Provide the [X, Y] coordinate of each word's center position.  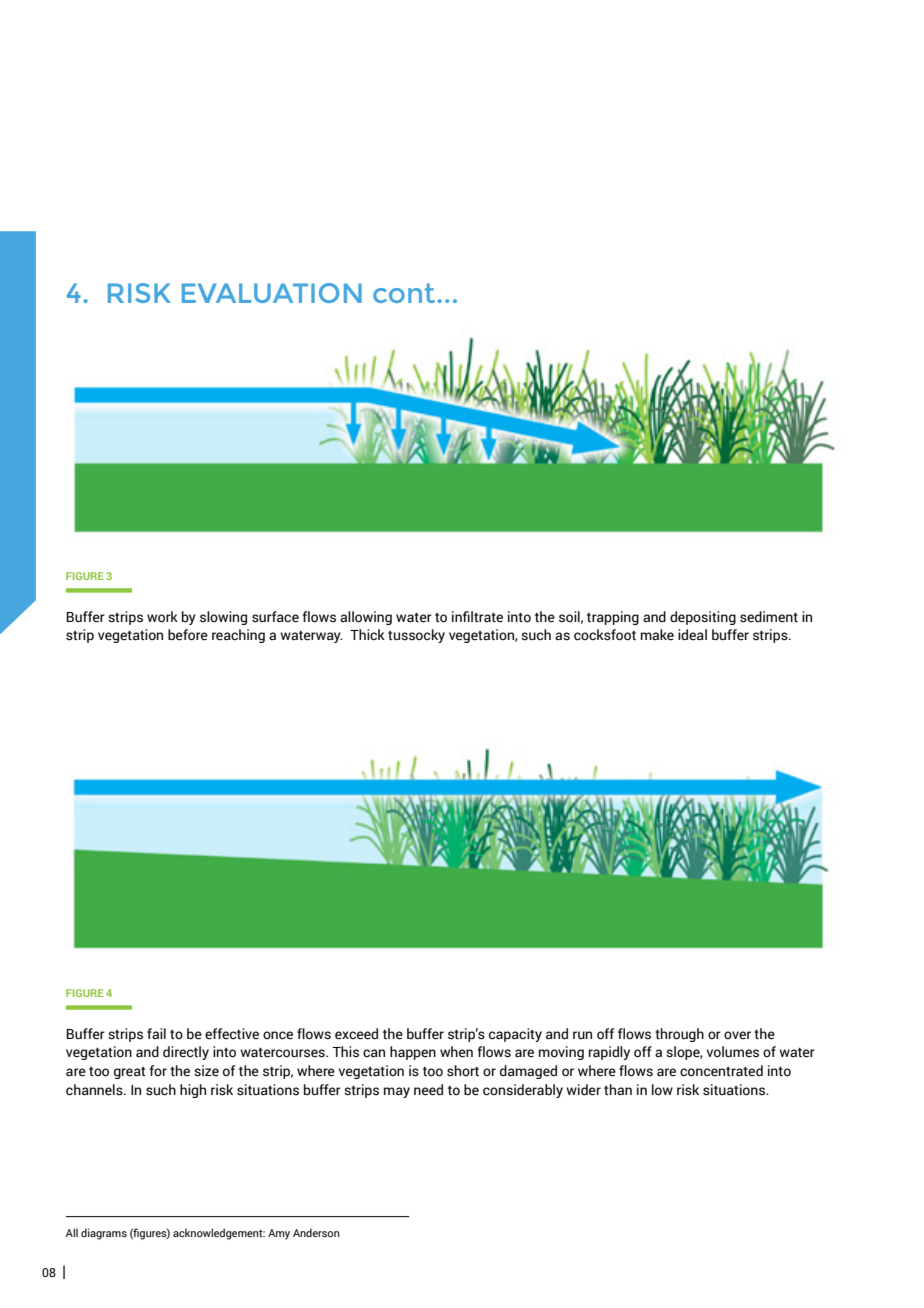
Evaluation [272, 293]
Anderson [316, 1232]
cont [405, 293]
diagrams [104, 1234]
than [618, 1089]
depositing [703, 618]
